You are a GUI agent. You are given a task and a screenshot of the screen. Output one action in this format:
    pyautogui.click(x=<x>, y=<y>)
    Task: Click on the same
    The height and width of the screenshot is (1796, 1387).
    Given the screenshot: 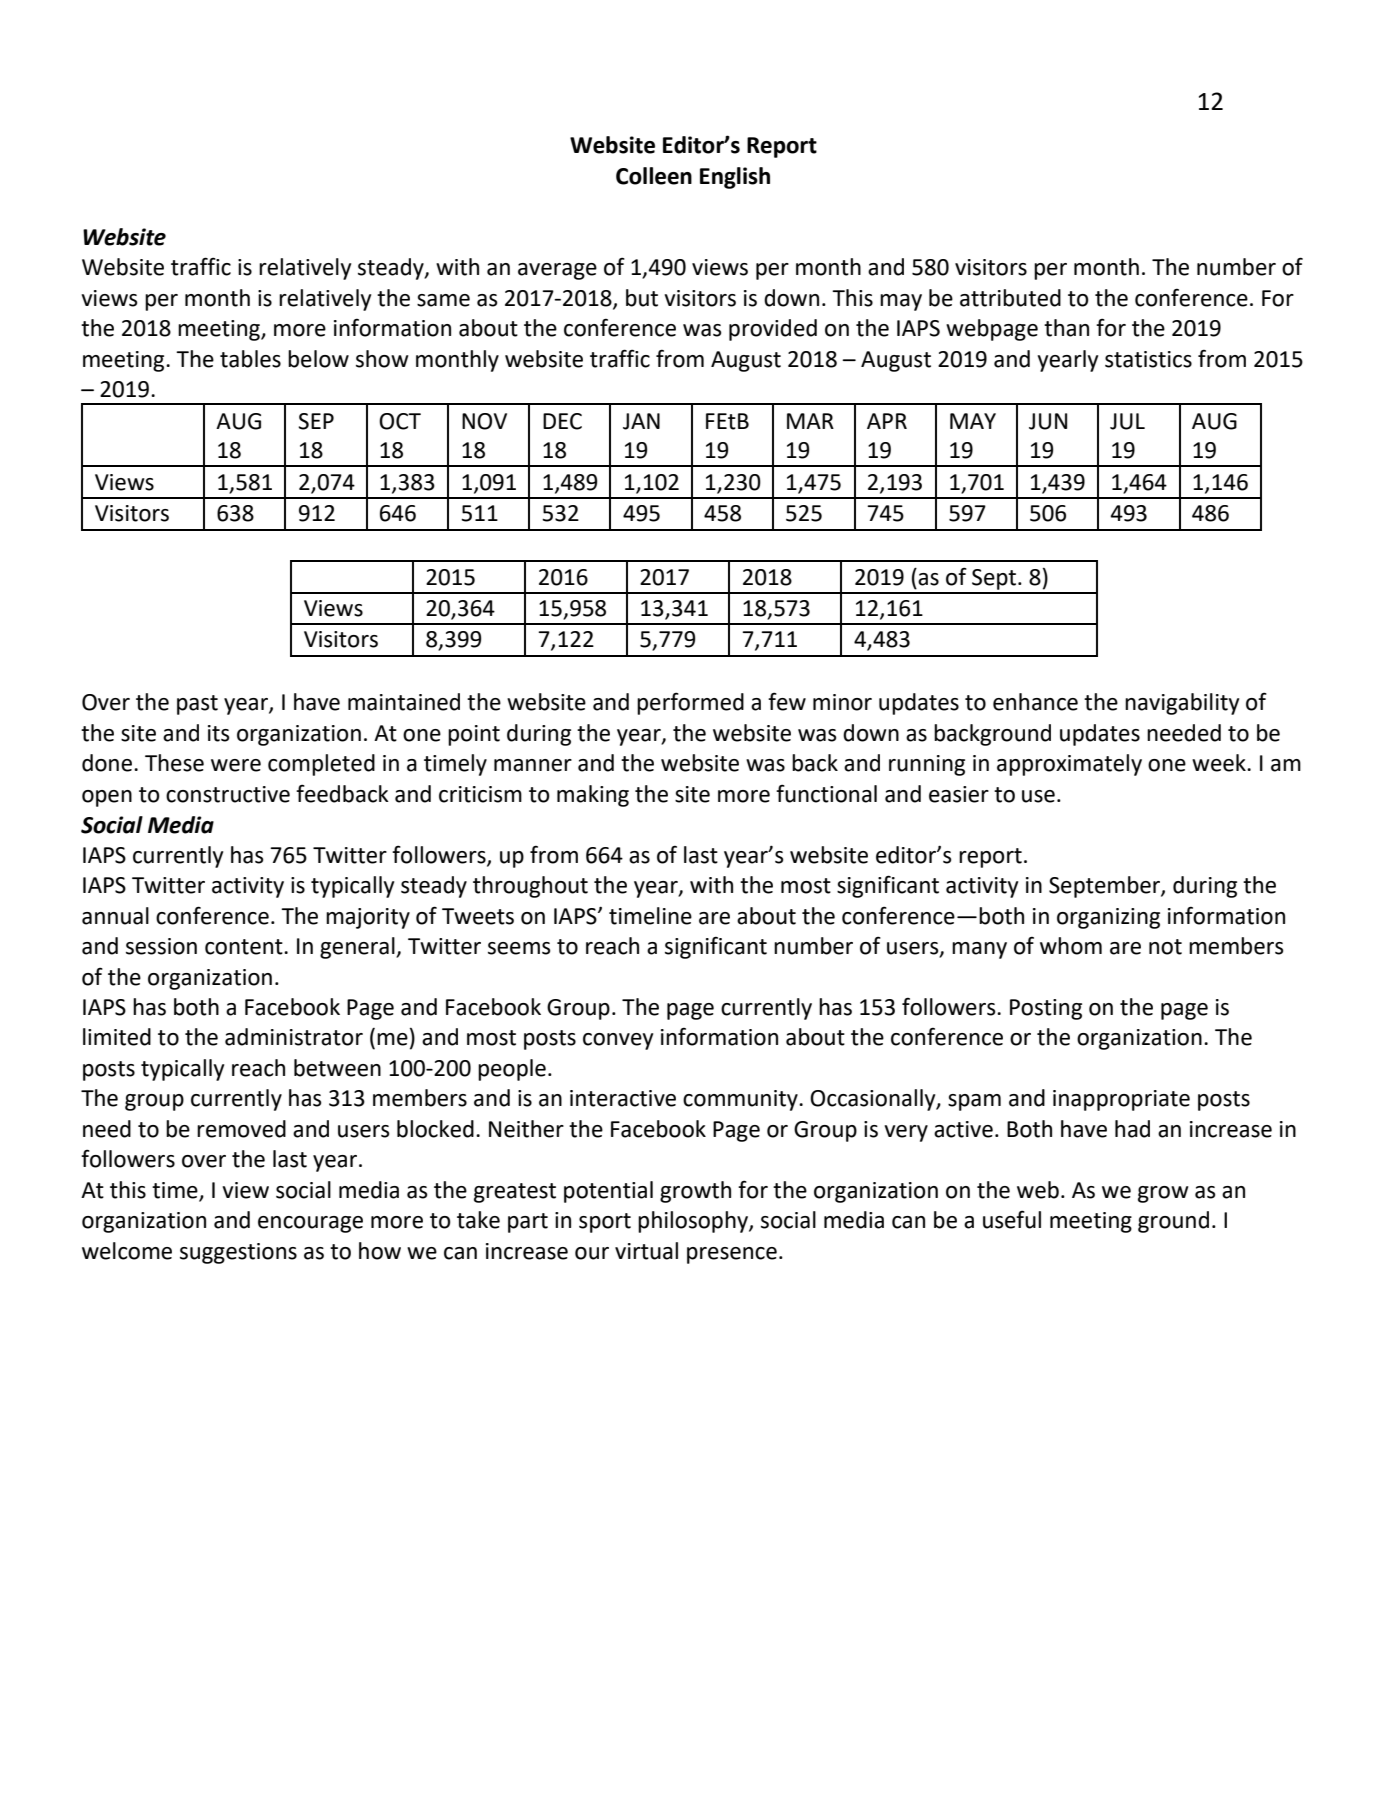 What is the action you would take?
    pyautogui.click(x=443, y=300)
